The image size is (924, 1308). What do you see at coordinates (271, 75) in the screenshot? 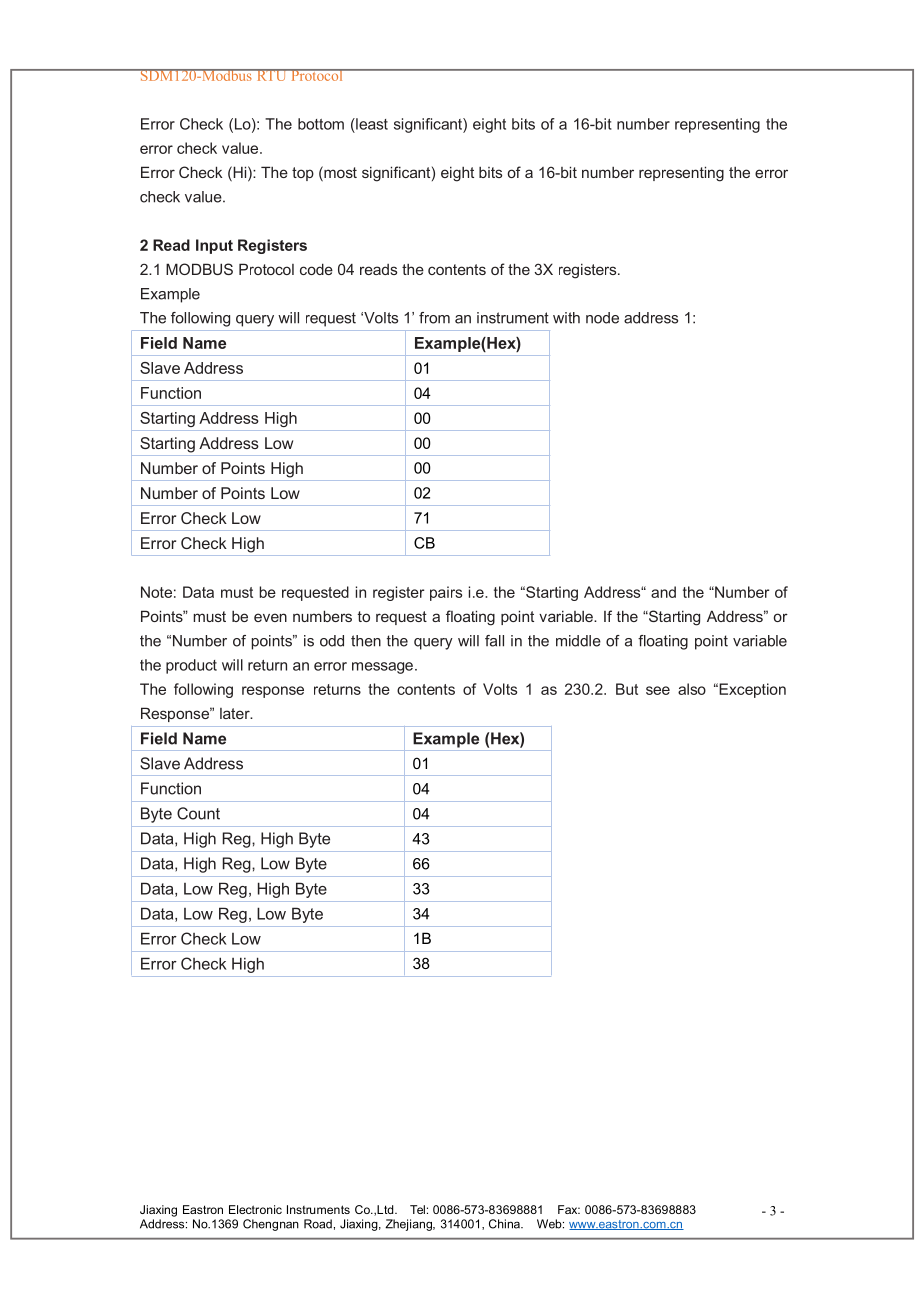
I see `RTU` at bounding box center [271, 75].
